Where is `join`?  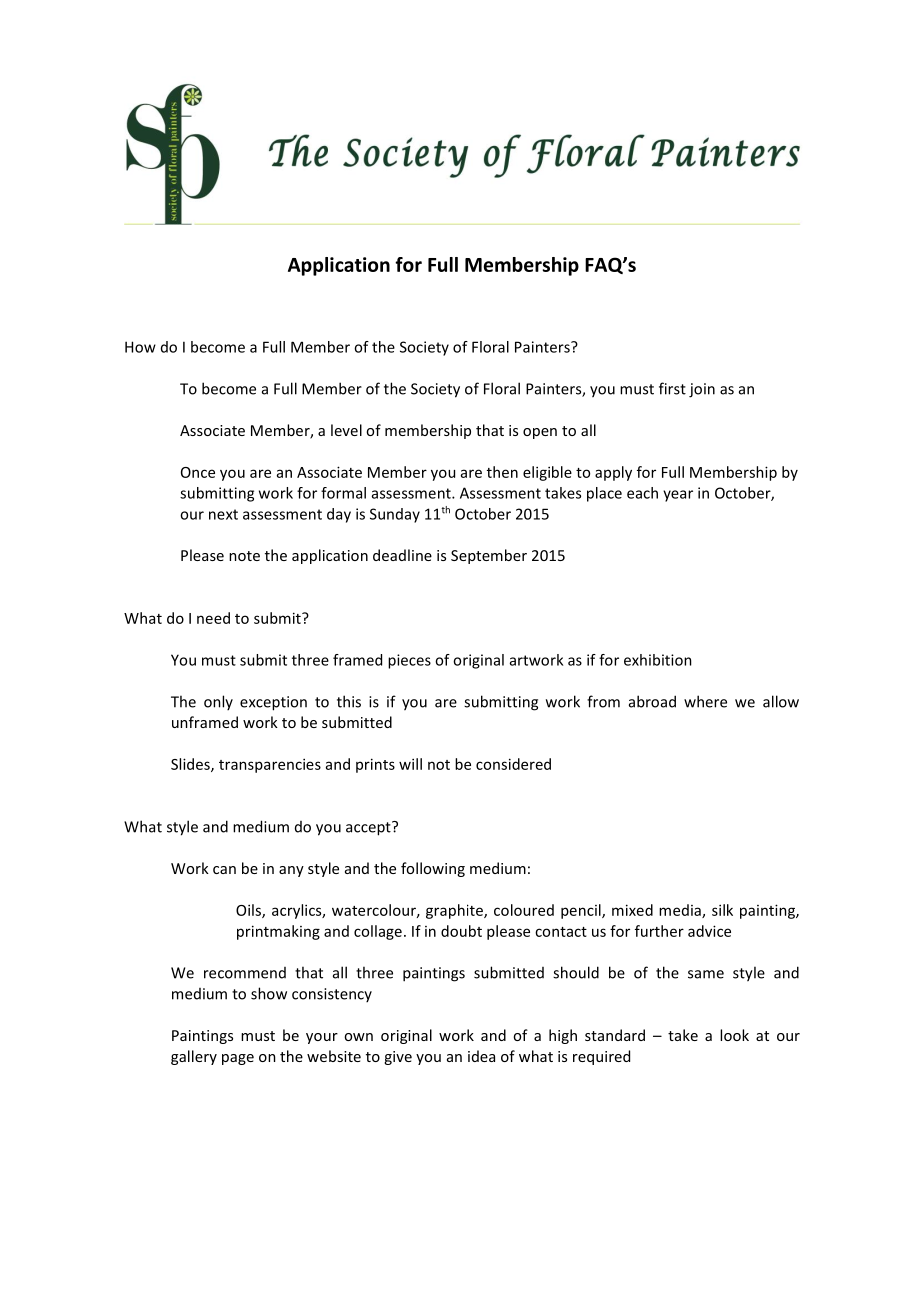
join is located at coordinates (702, 390).
